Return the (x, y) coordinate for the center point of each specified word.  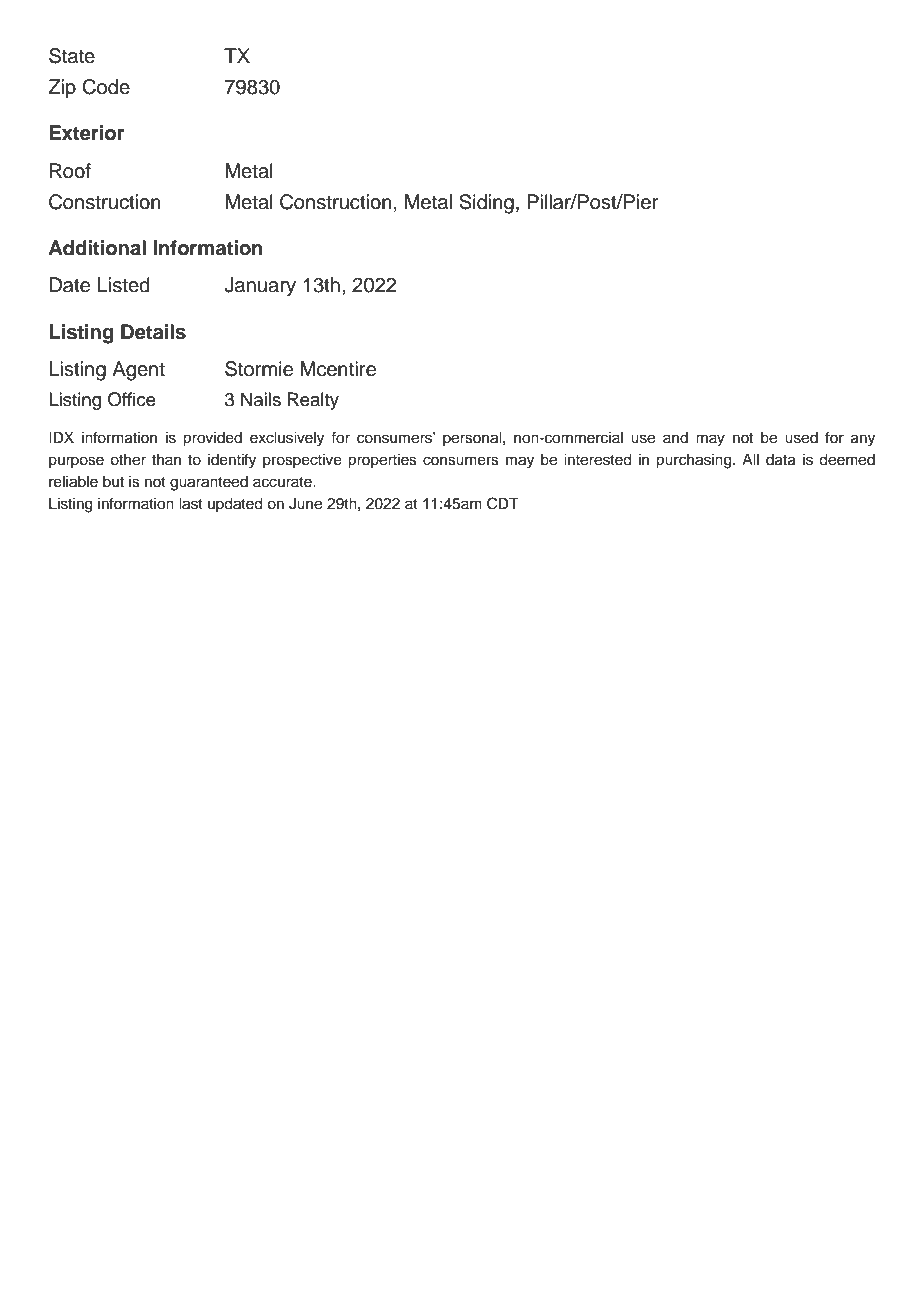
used (801, 438)
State (72, 56)
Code (106, 87)
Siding (486, 204)
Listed (123, 285)
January (260, 287)
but (113, 482)
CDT (503, 503)
